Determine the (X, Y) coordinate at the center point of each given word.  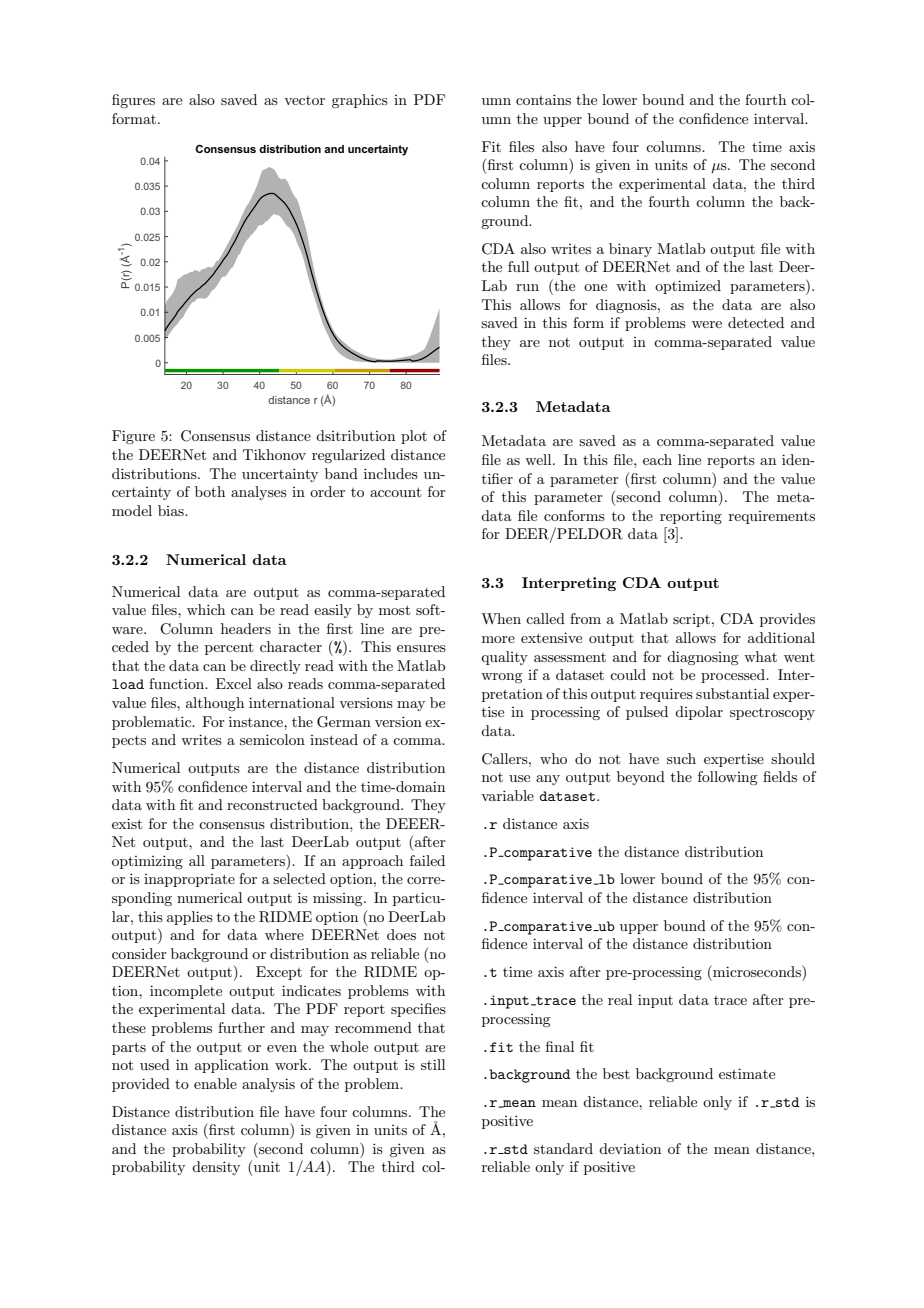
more (498, 639)
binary (630, 250)
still (433, 1064)
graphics (360, 101)
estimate (747, 1073)
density (216, 1168)
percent (229, 648)
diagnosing (702, 658)
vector (304, 100)
